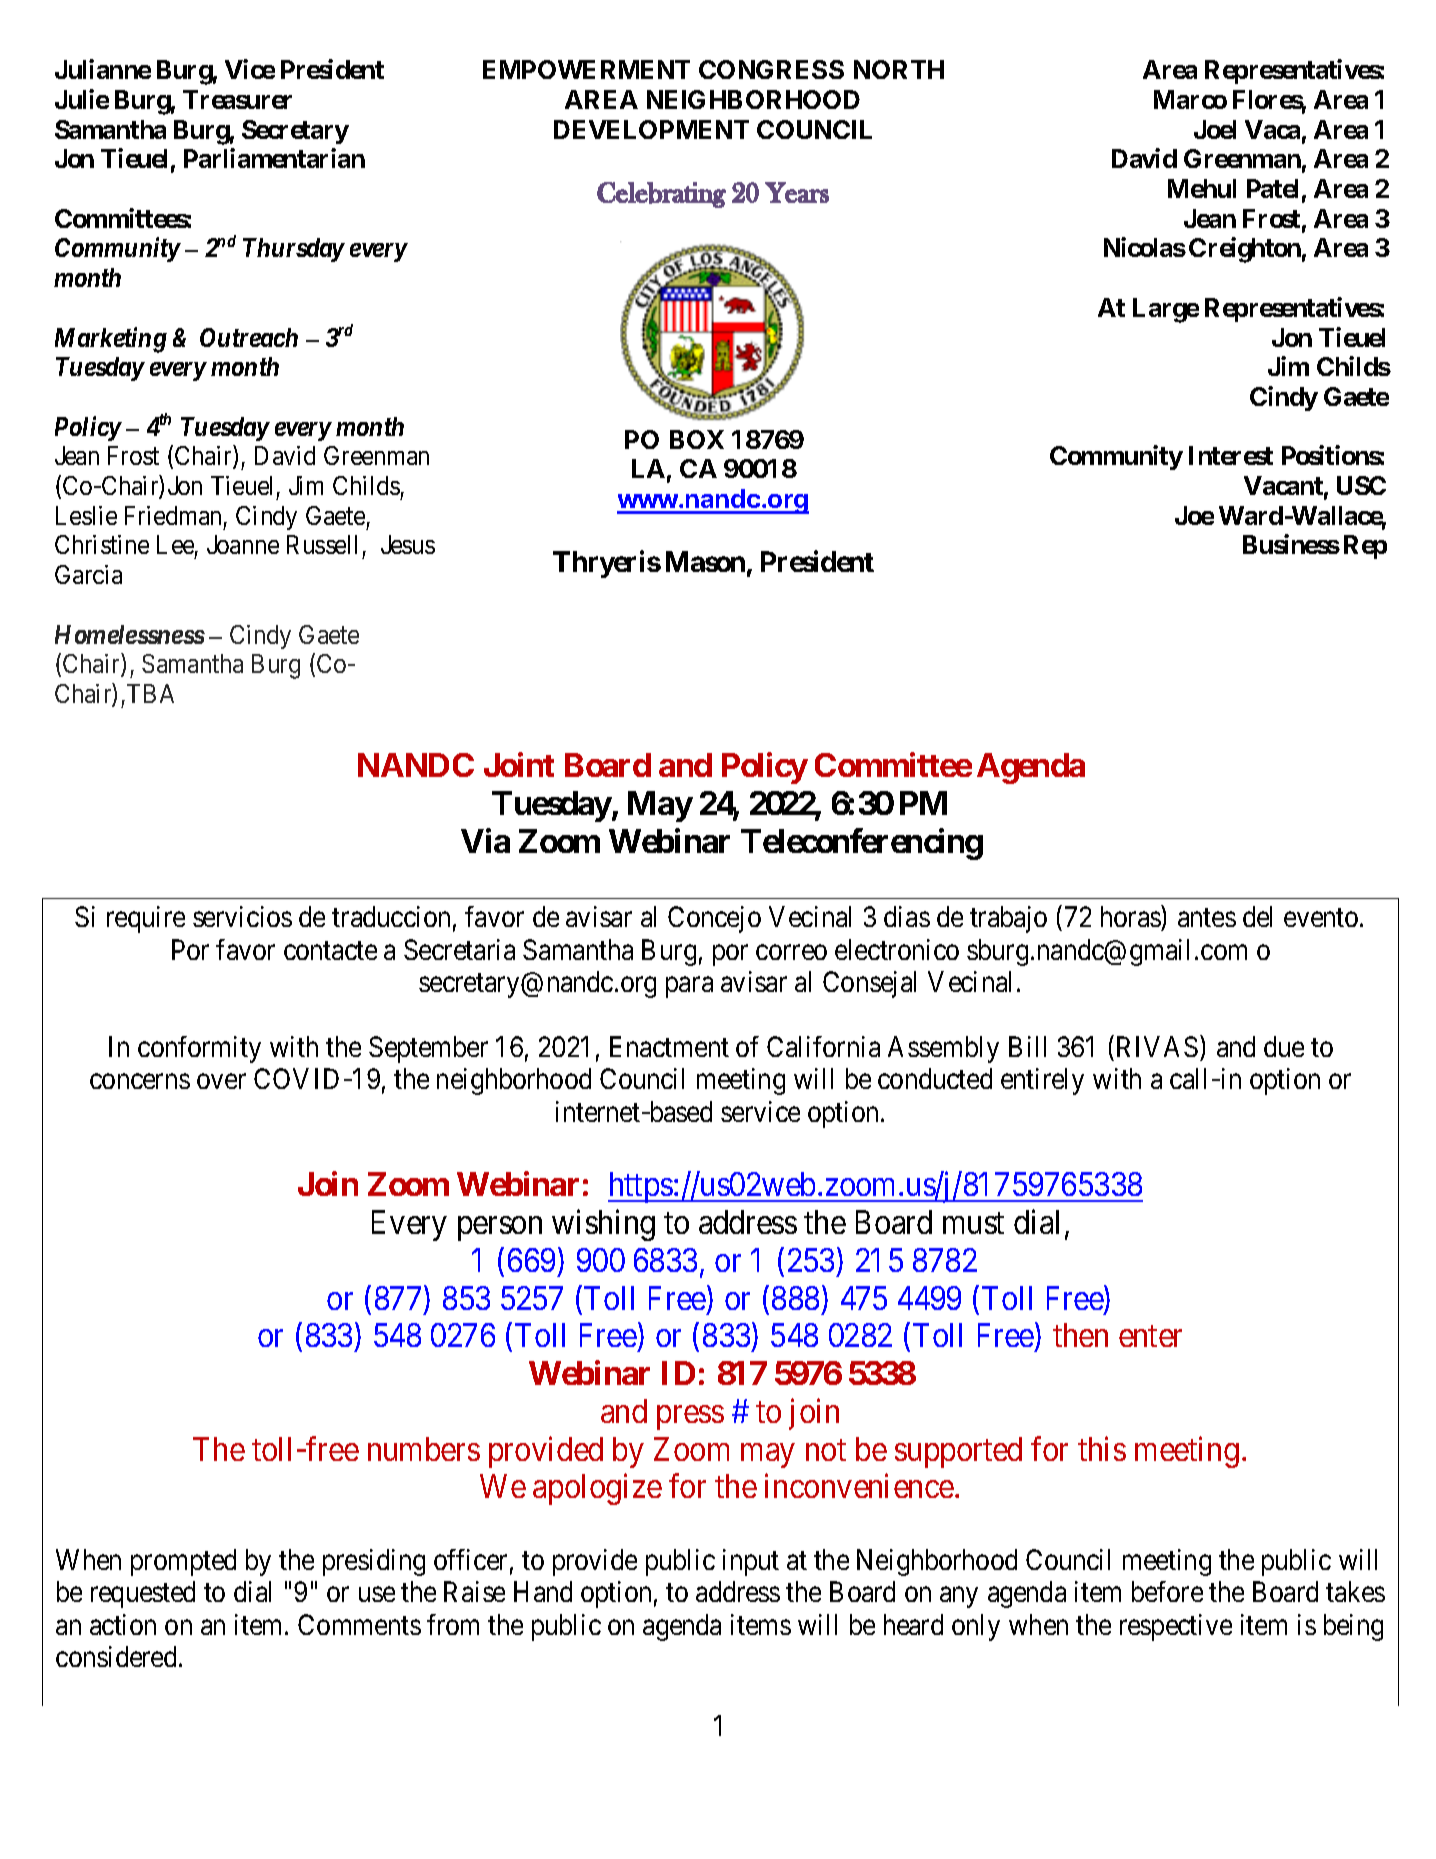 This screenshot has height=1859, width=1436. I want to click on Interest, so click(1231, 455).
